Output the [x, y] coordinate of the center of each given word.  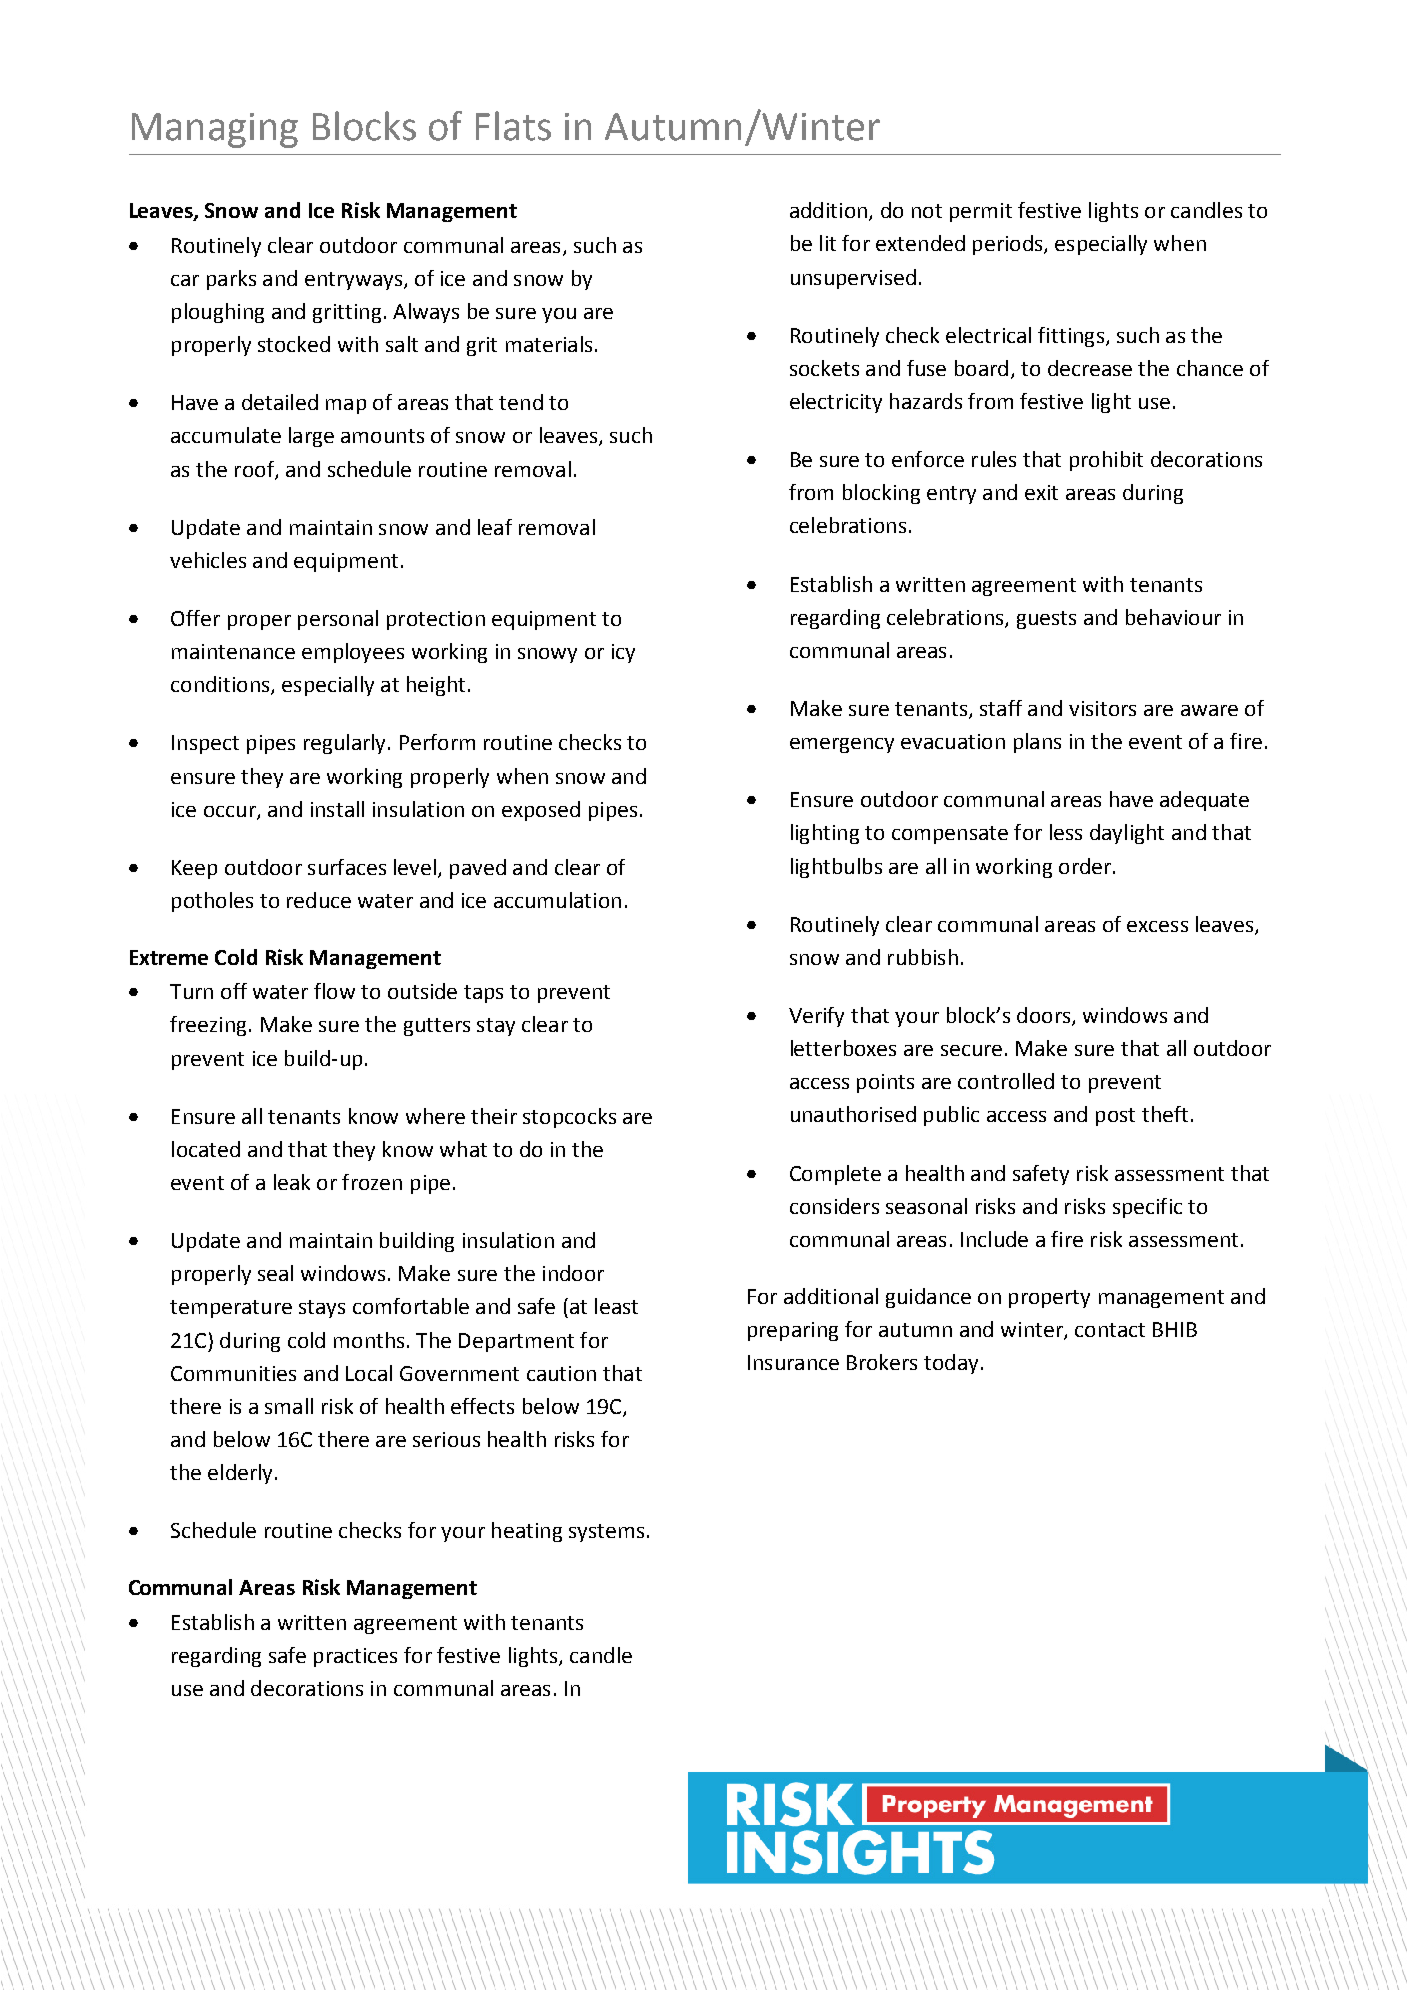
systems [606, 1533]
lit [828, 243]
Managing [215, 130]
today [951, 1364]
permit [981, 212]
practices [355, 1657]
